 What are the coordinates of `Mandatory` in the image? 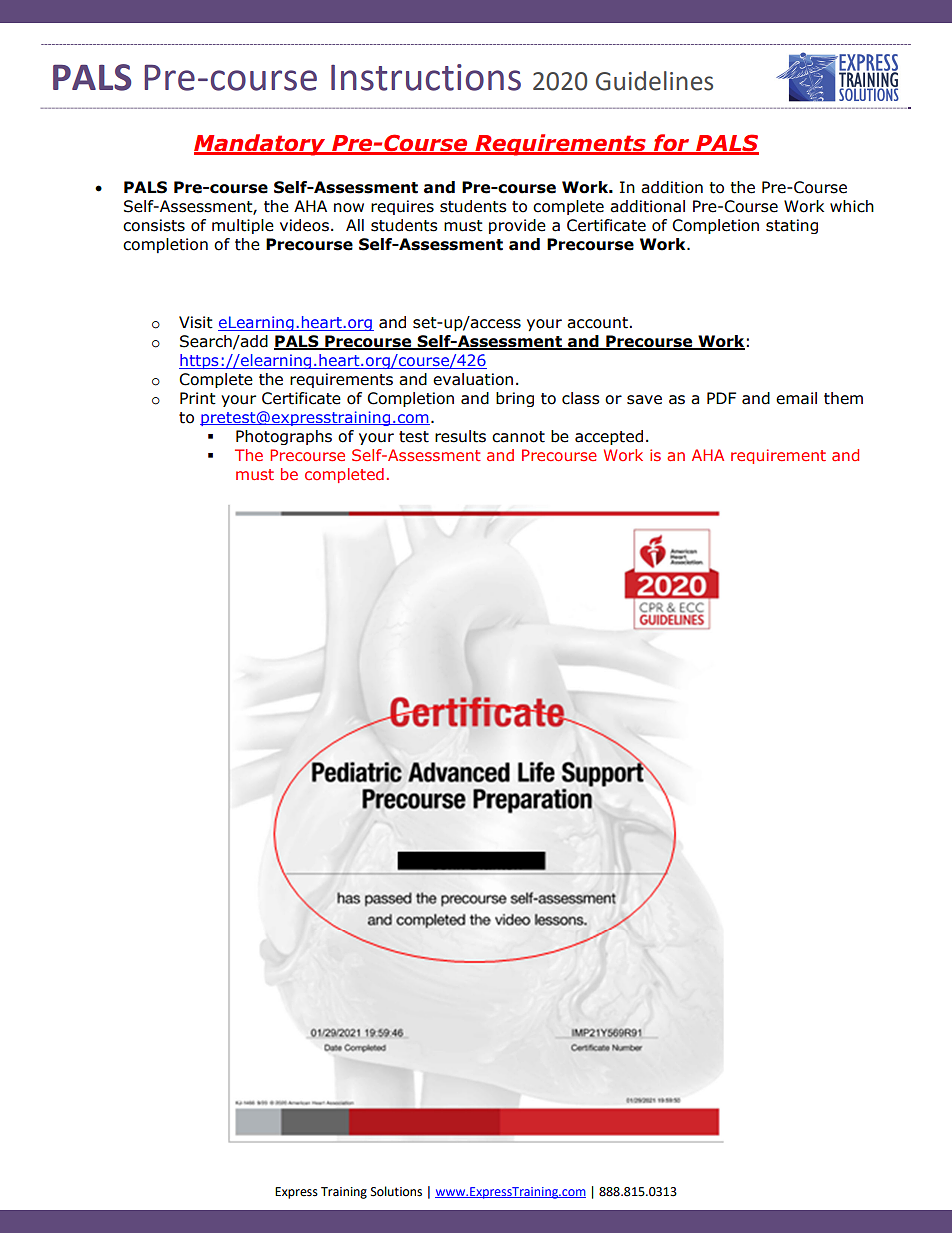 It's located at (261, 145).
